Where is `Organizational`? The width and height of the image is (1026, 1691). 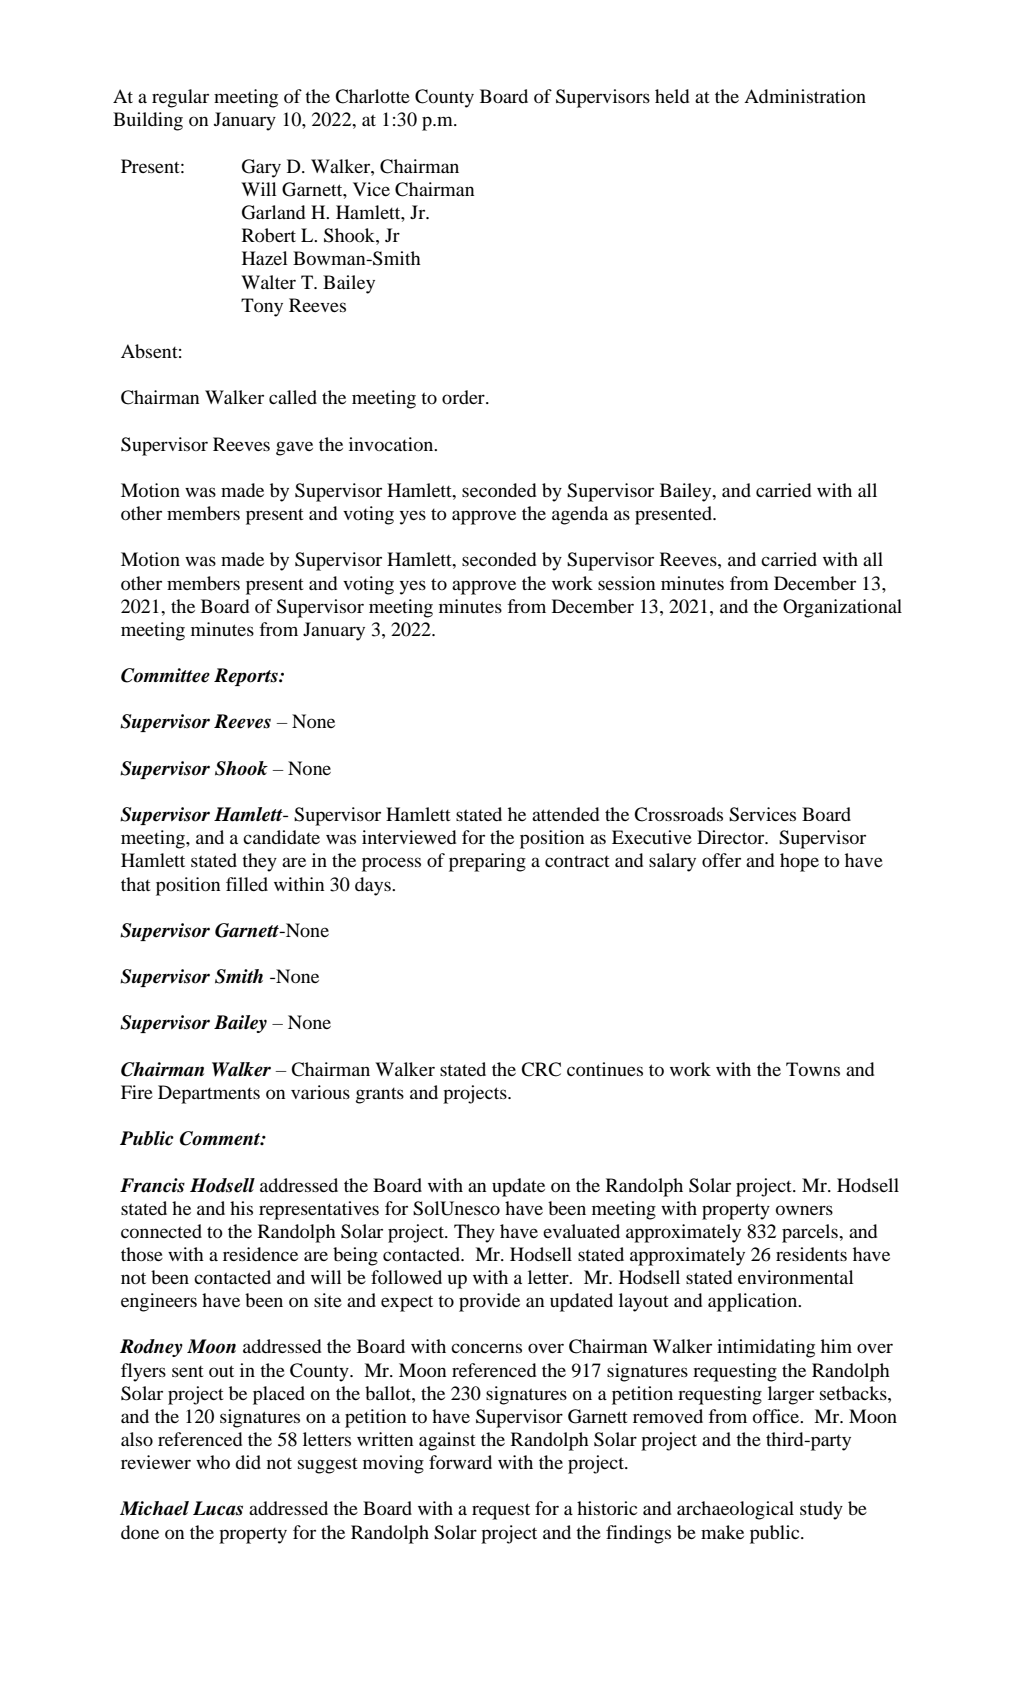 Organizational is located at coordinates (842, 608).
